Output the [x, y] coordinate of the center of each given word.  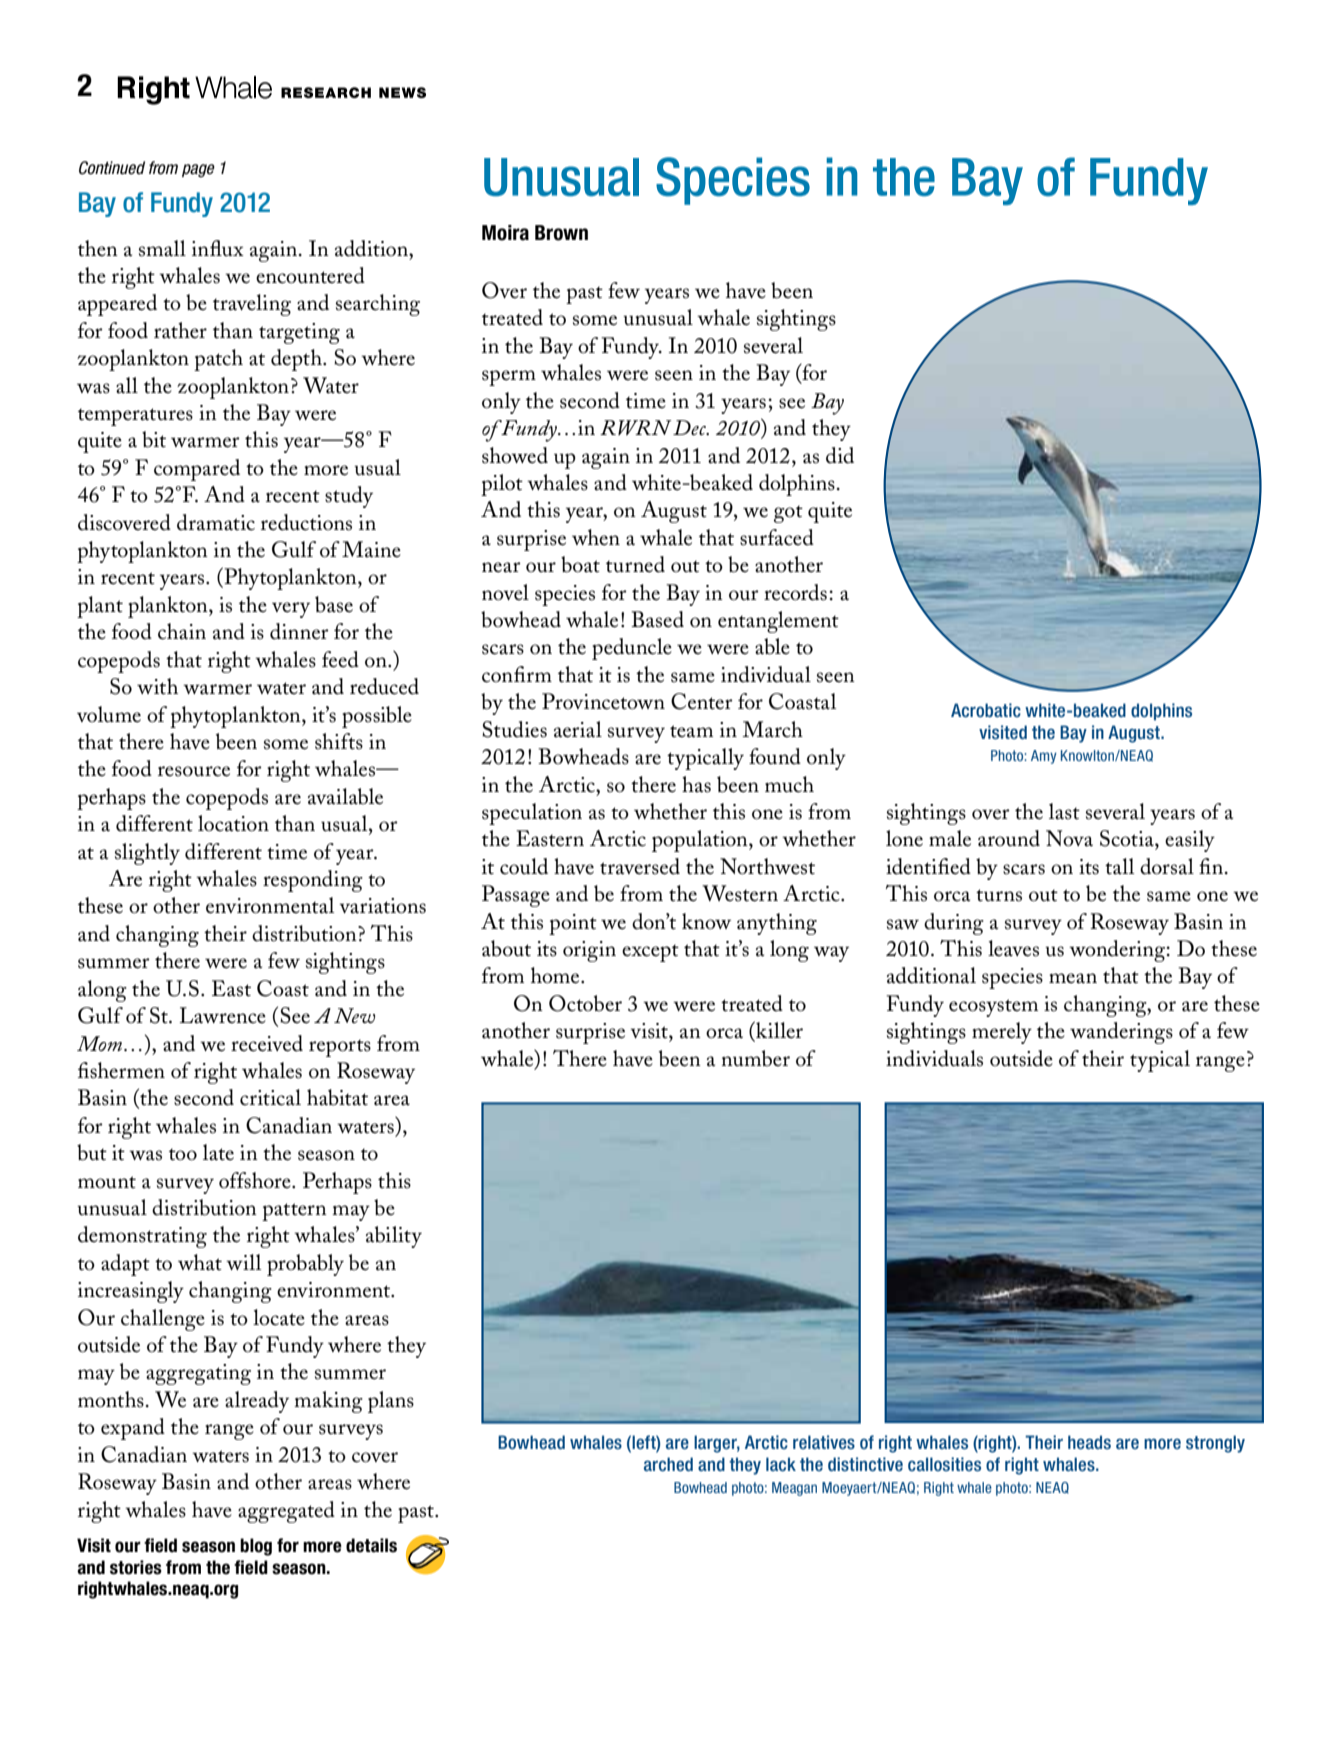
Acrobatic [986, 710]
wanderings [1121, 1033]
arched [668, 1464]
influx [218, 248]
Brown [561, 233]
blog [256, 1547]
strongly [1215, 1444]
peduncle [632, 649]
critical [270, 1097]
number [756, 1058]
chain [182, 631]
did [840, 455]
